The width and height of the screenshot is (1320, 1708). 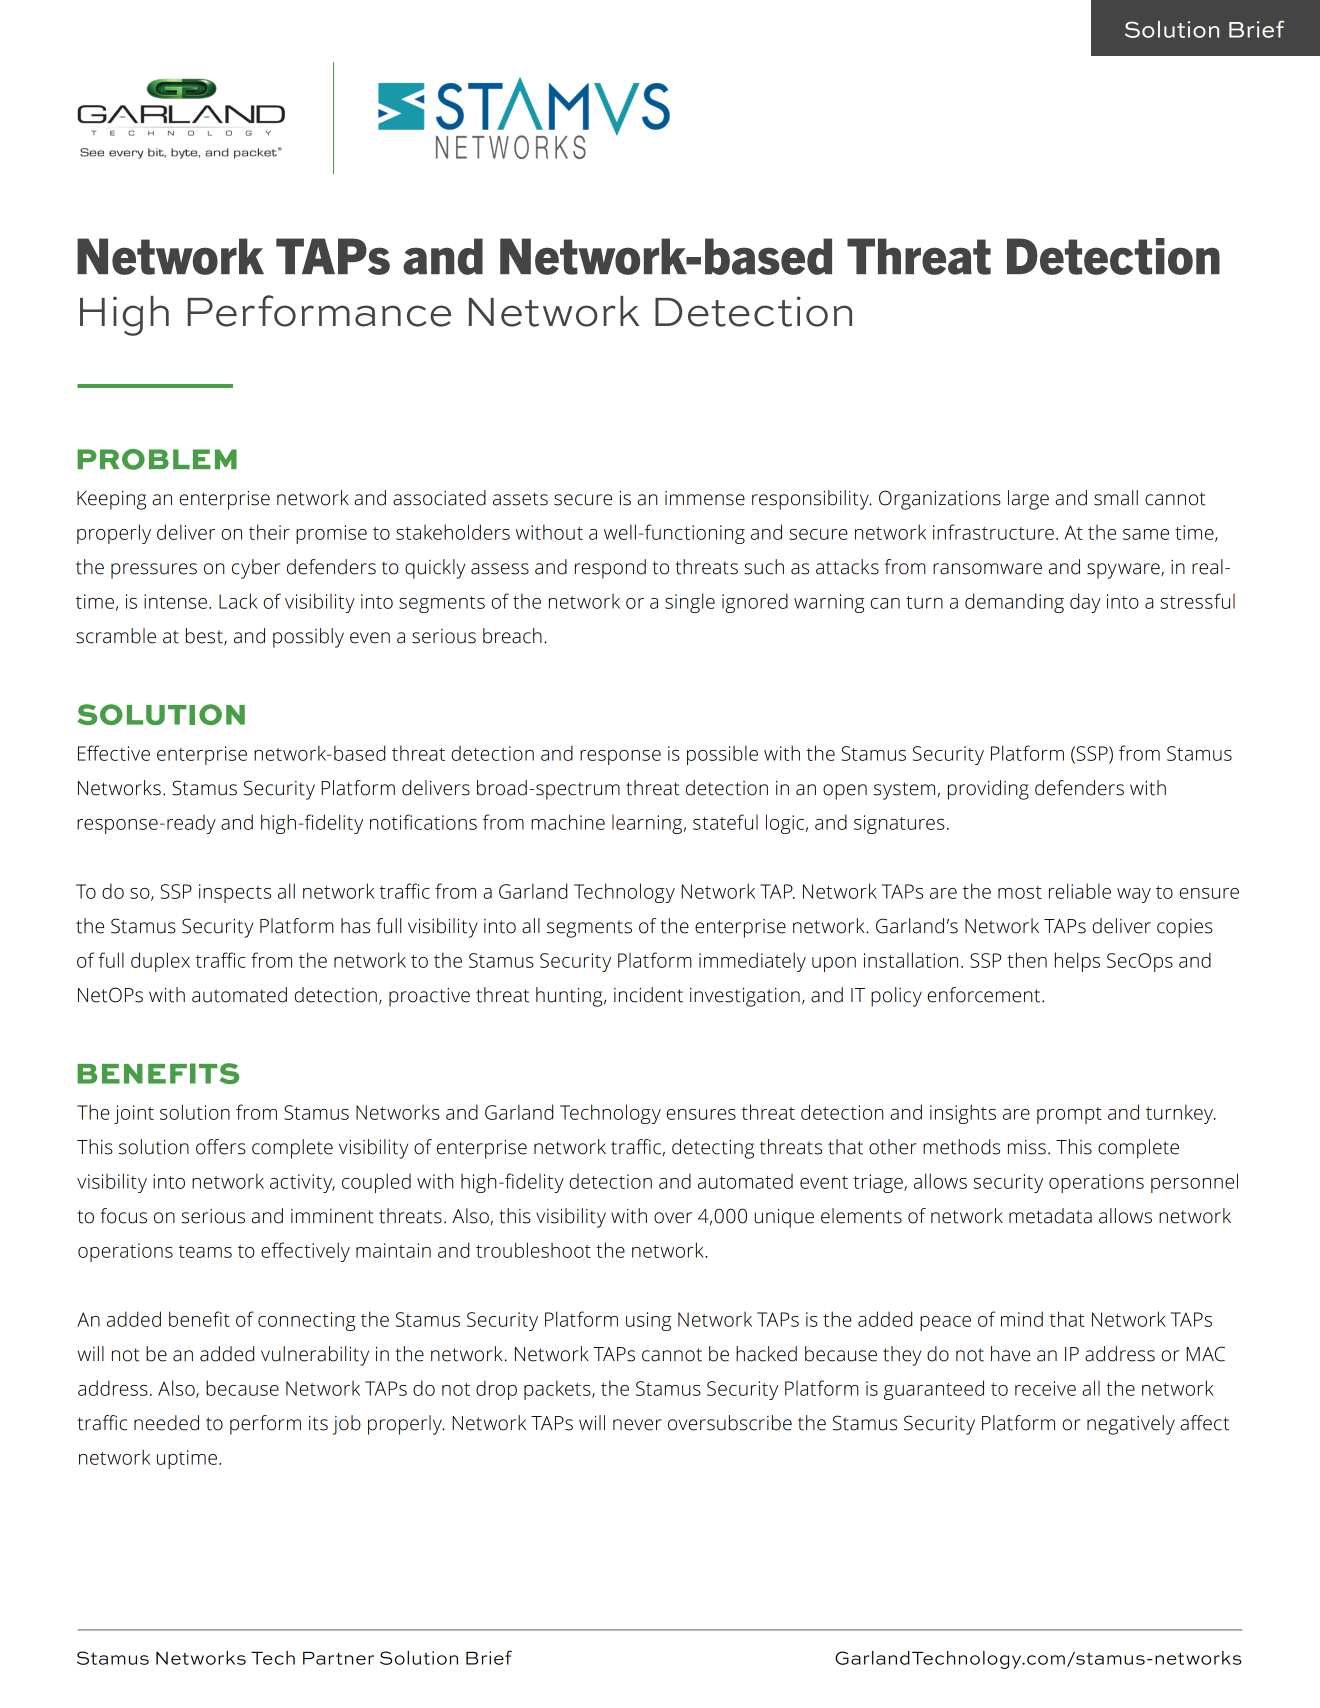 What do you see at coordinates (338, 1658) in the screenshot?
I see `Partner` at bounding box center [338, 1658].
